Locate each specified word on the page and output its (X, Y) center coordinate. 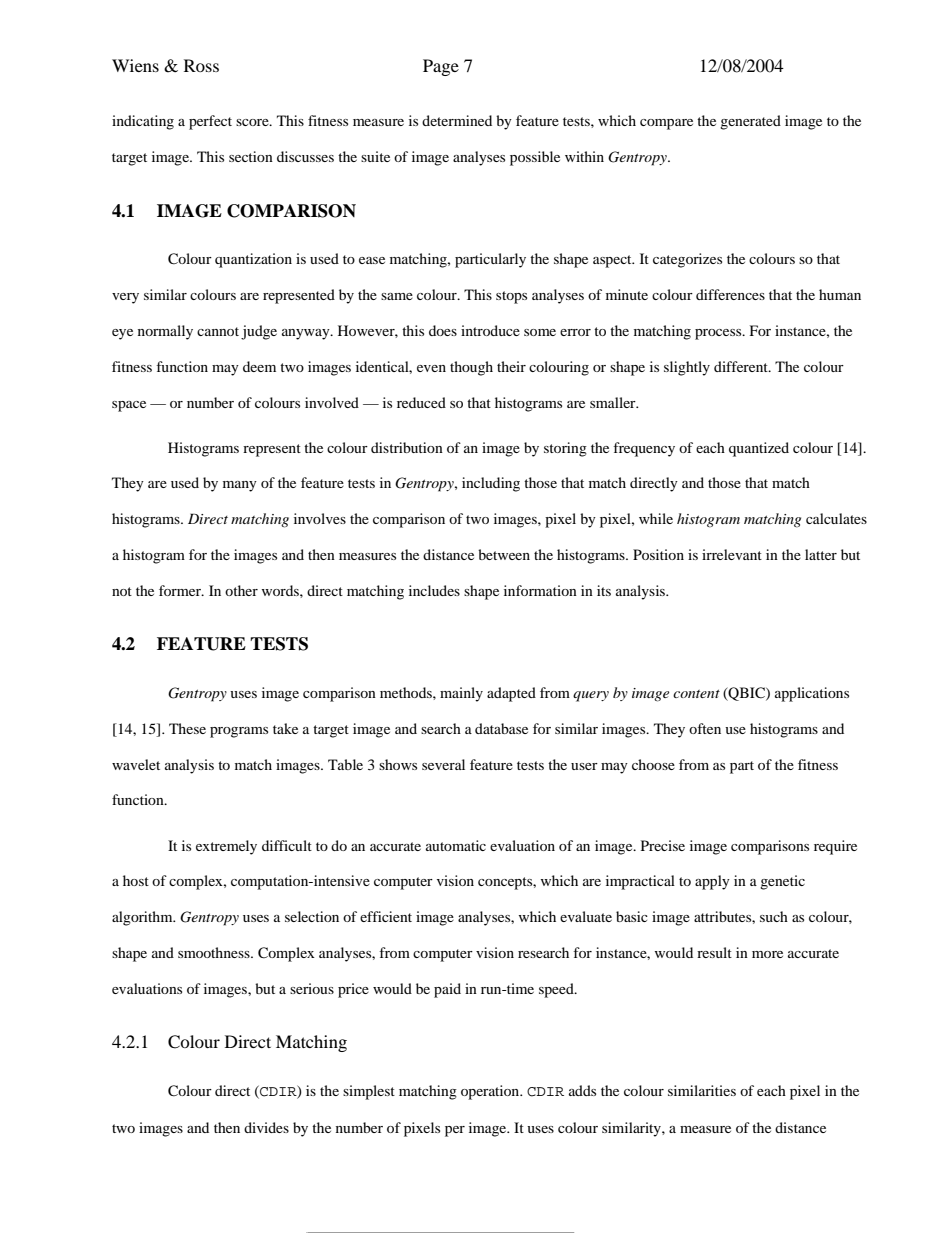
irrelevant (732, 554)
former (181, 590)
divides (266, 1127)
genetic (782, 882)
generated (750, 122)
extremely (226, 847)
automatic (456, 845)
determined (457, 120)
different (742, 366)
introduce (490, 330)
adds (582, 1090)
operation (491, 1092)
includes (434, 590)
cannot (218, 331)
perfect (210, 122)
